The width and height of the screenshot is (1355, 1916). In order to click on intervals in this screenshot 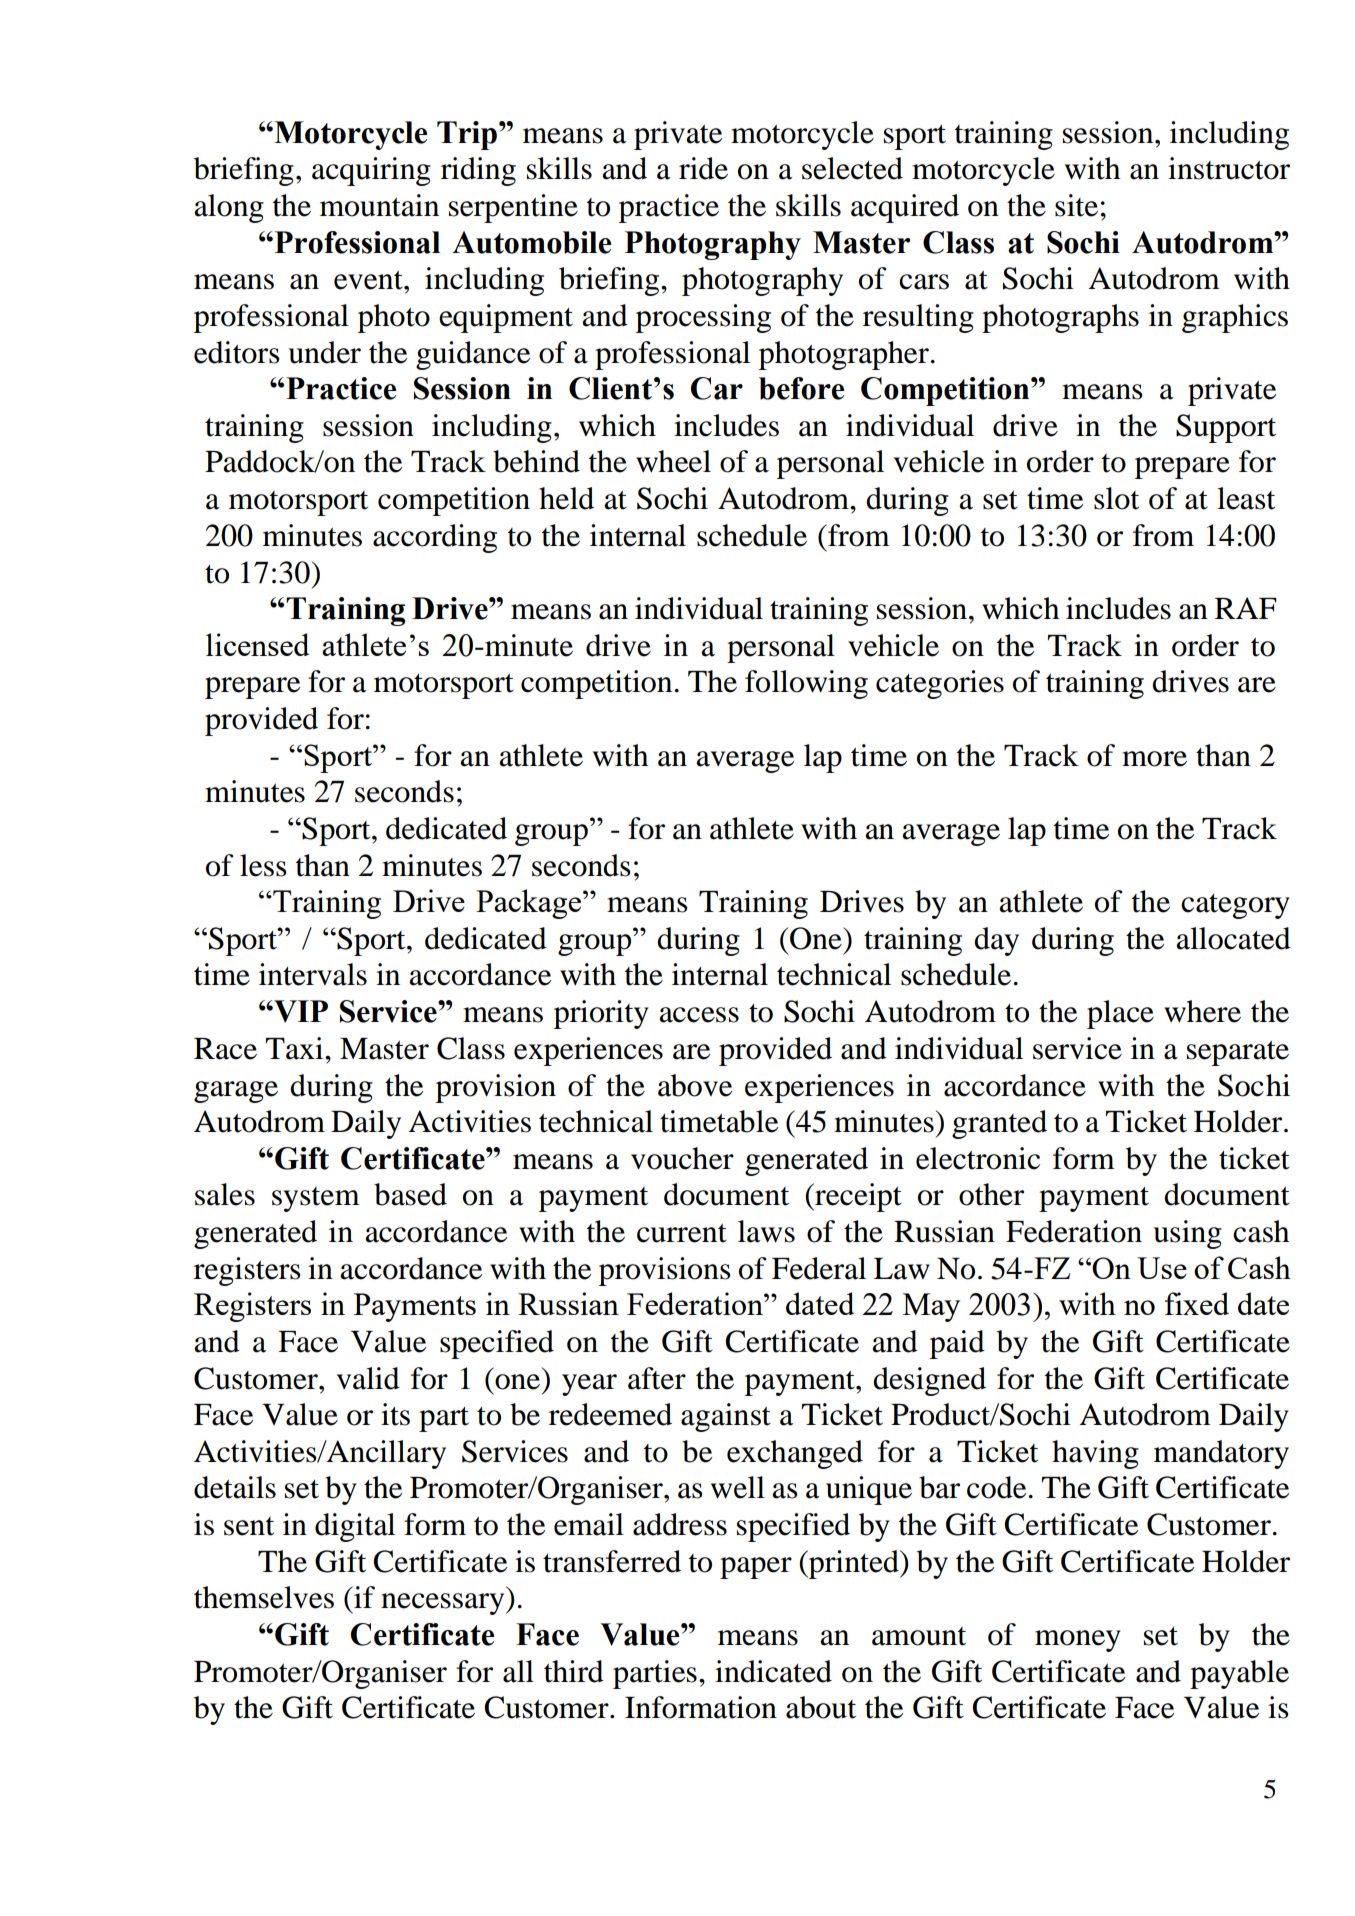, I will do `click(313, 974)`.
